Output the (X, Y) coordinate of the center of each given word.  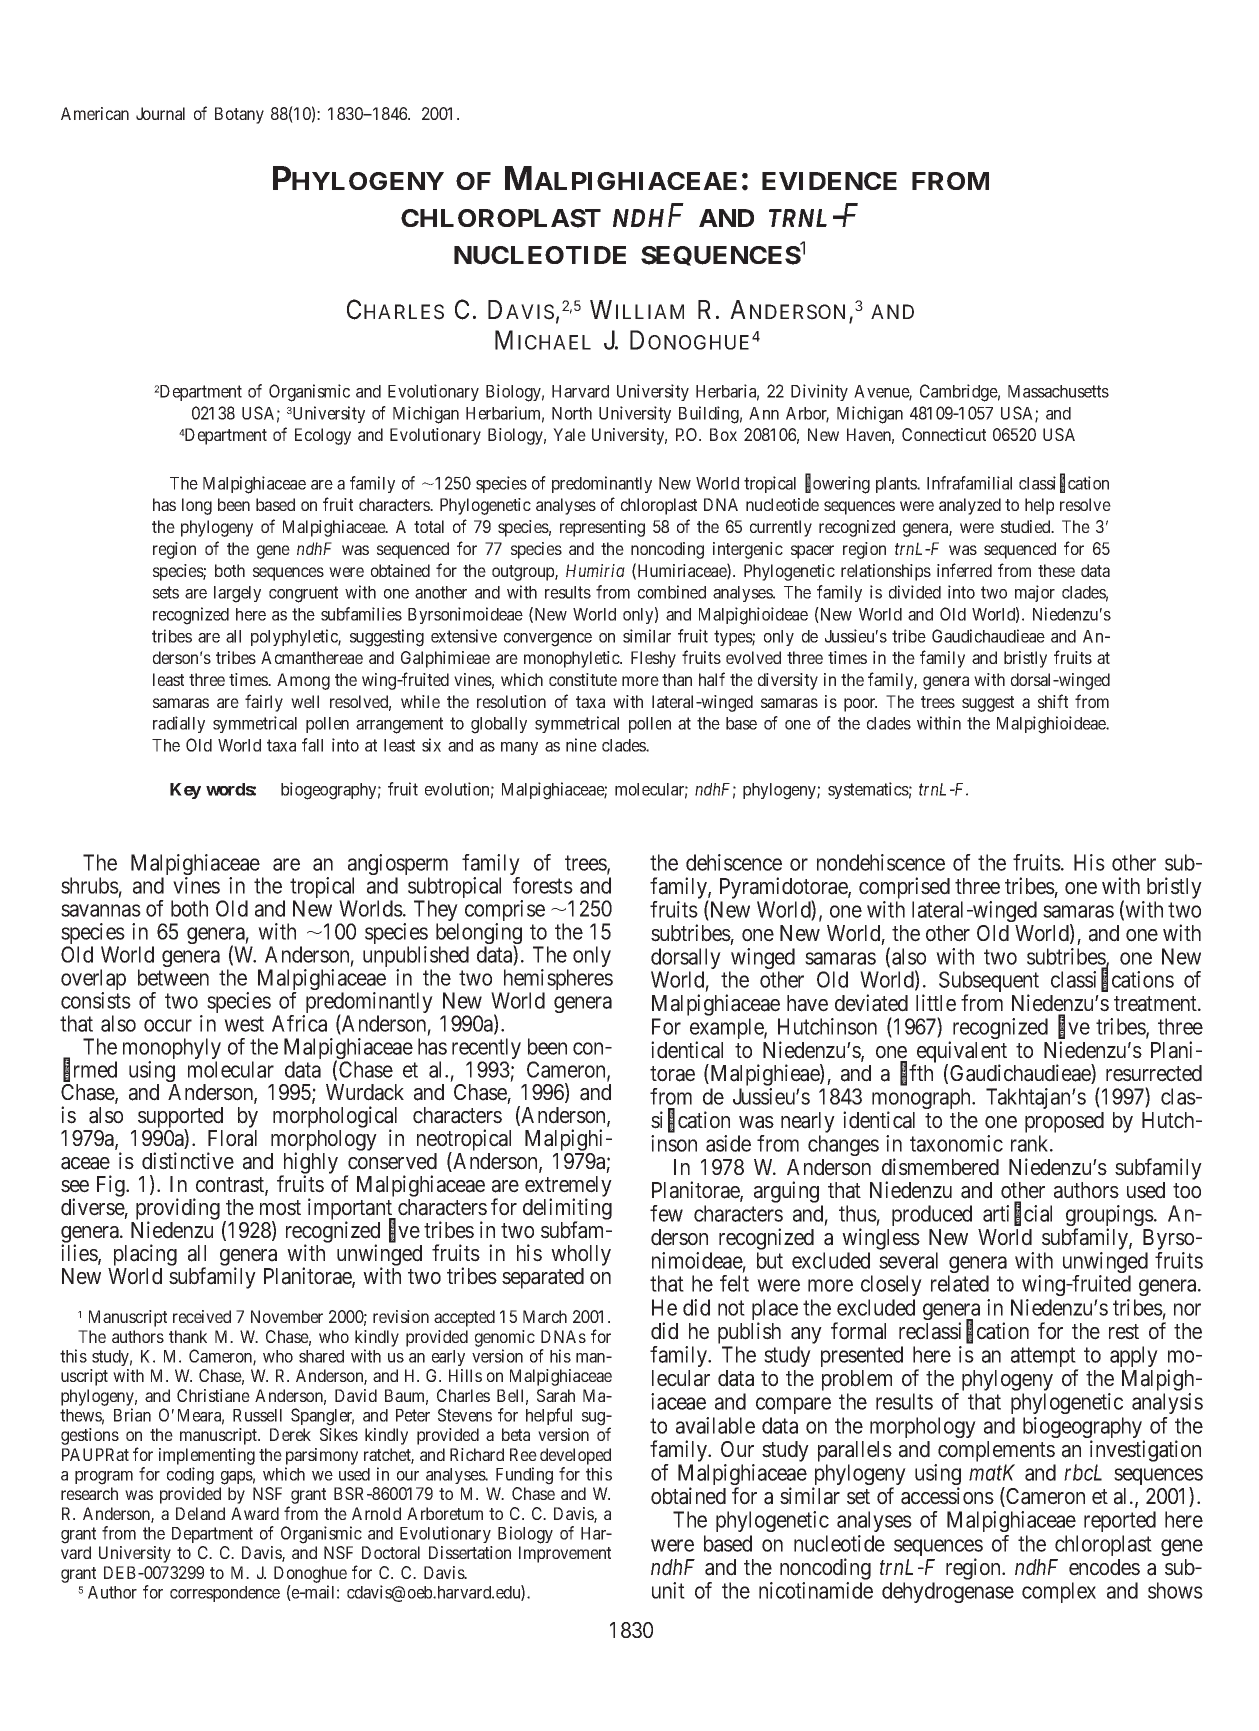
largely (237, 594)
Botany (239, 115)
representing (602, 528)
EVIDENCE (829, 181)
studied (1027, 526)
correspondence (225, 1594)
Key (185, 791)
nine (581, 745)
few (666, 1213)
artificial (1017, 1214)
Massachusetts (1058, 391)
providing (178, 1210)
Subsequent (989, 983)
